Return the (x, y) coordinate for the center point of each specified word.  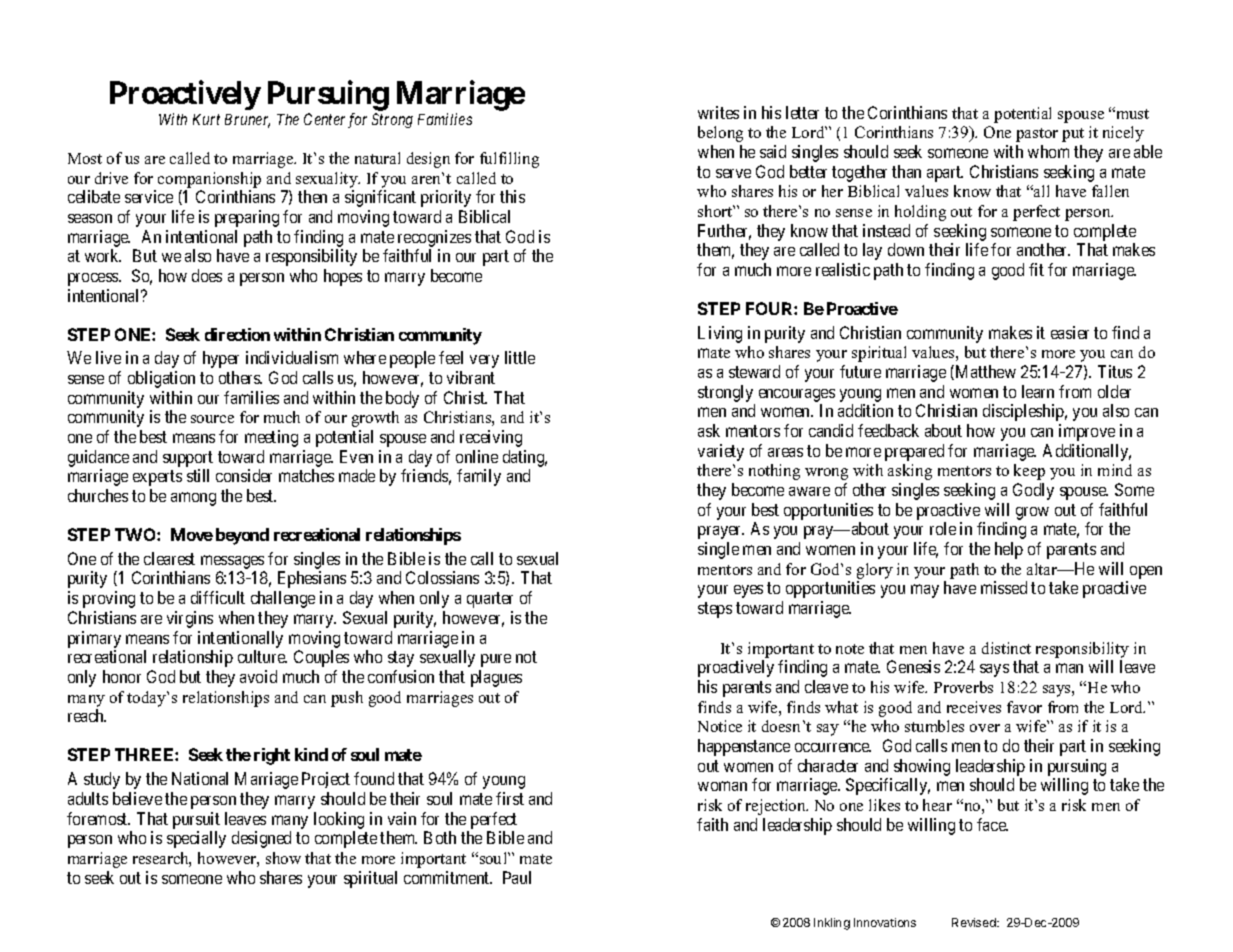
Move (192, 534)
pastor (1037, 135)
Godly (1033, 491)
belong (720, 134)
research (162, 859)
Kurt (206, 119)
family (479, 477)
